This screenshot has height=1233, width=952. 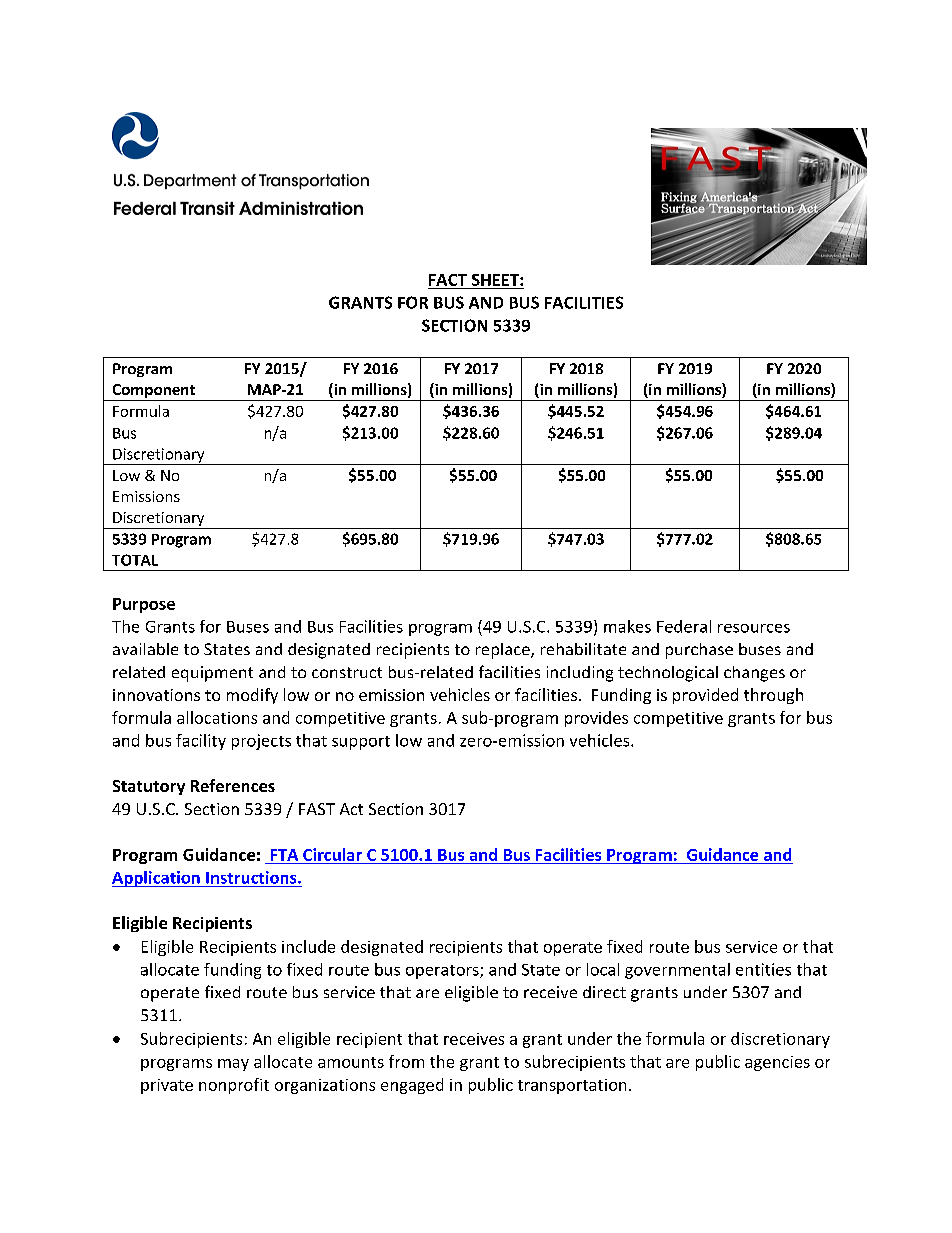 What do you see at coordinates (153, 392) in the screenshot?
I see `Component` at bounding box center [153, 392].
